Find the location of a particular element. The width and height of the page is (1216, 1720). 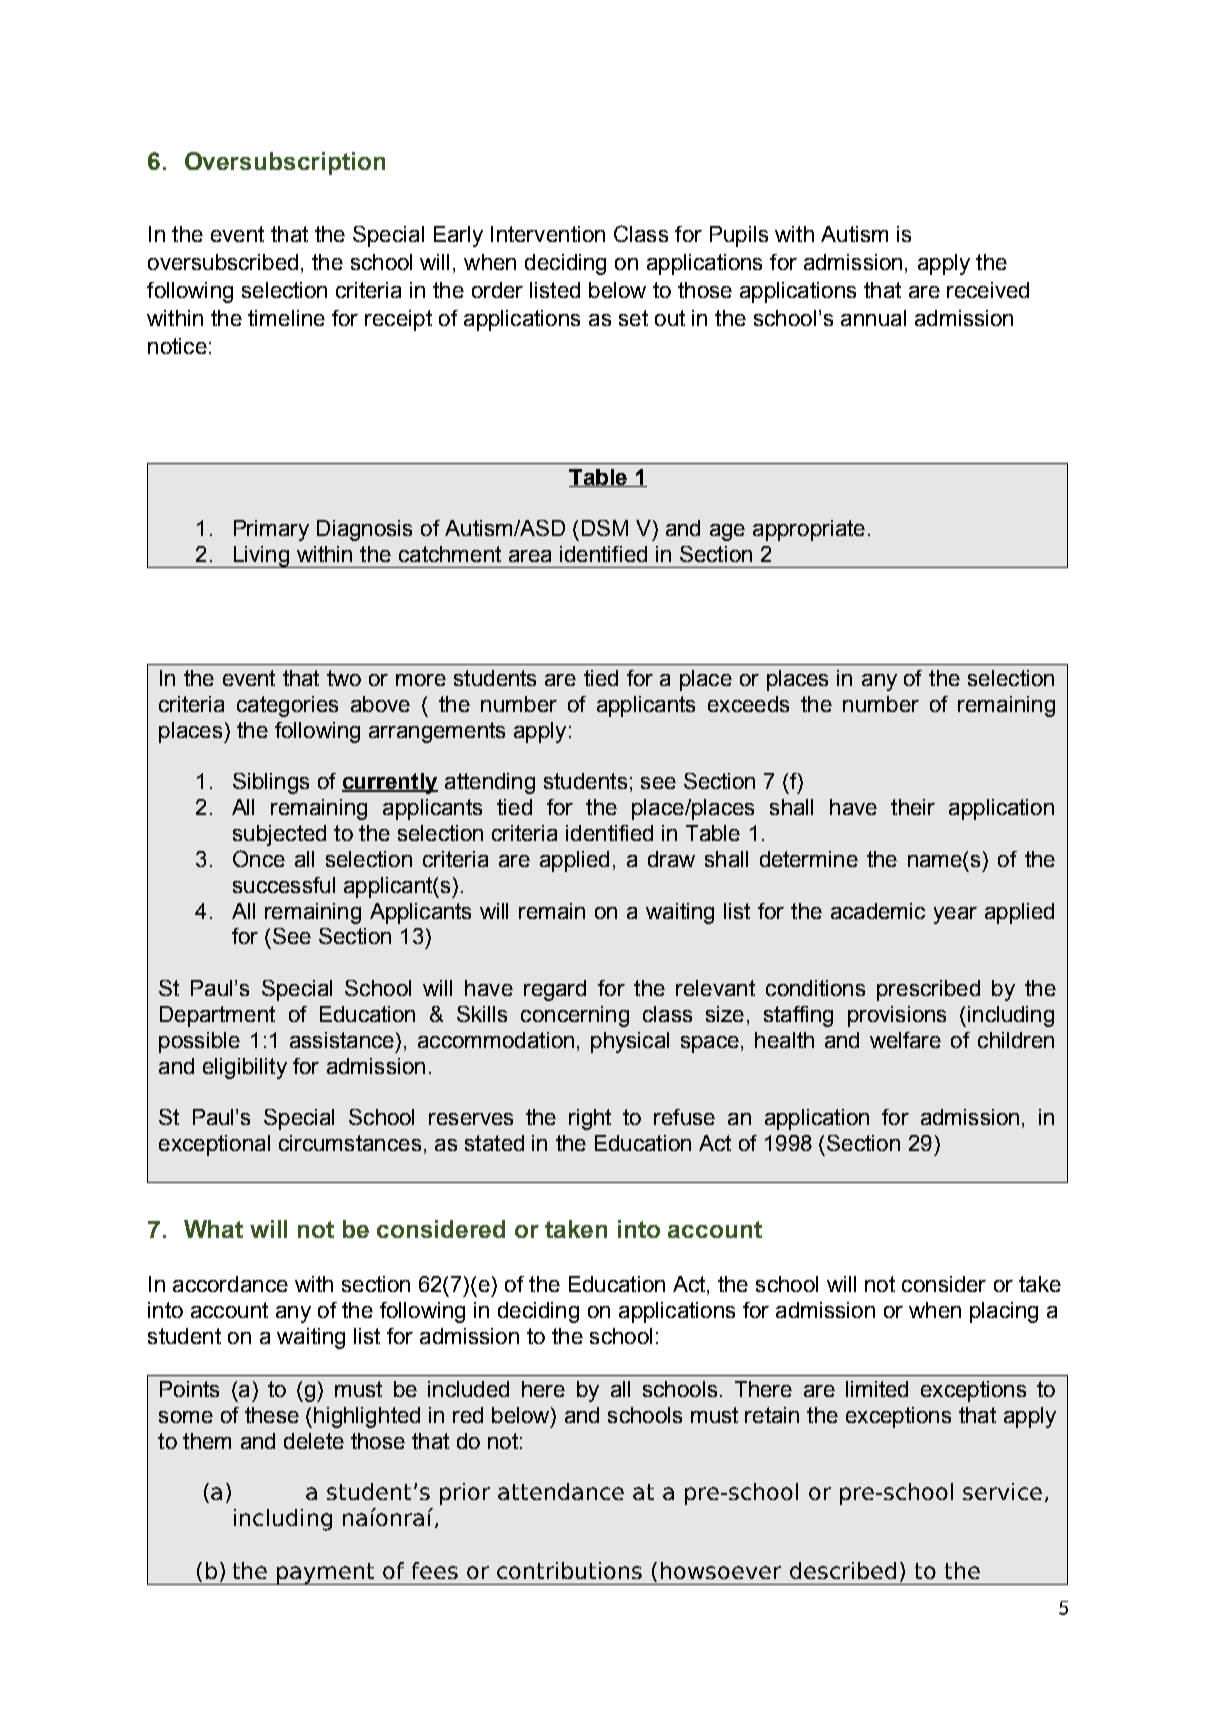

annual is located at coordinates (873, 318).
